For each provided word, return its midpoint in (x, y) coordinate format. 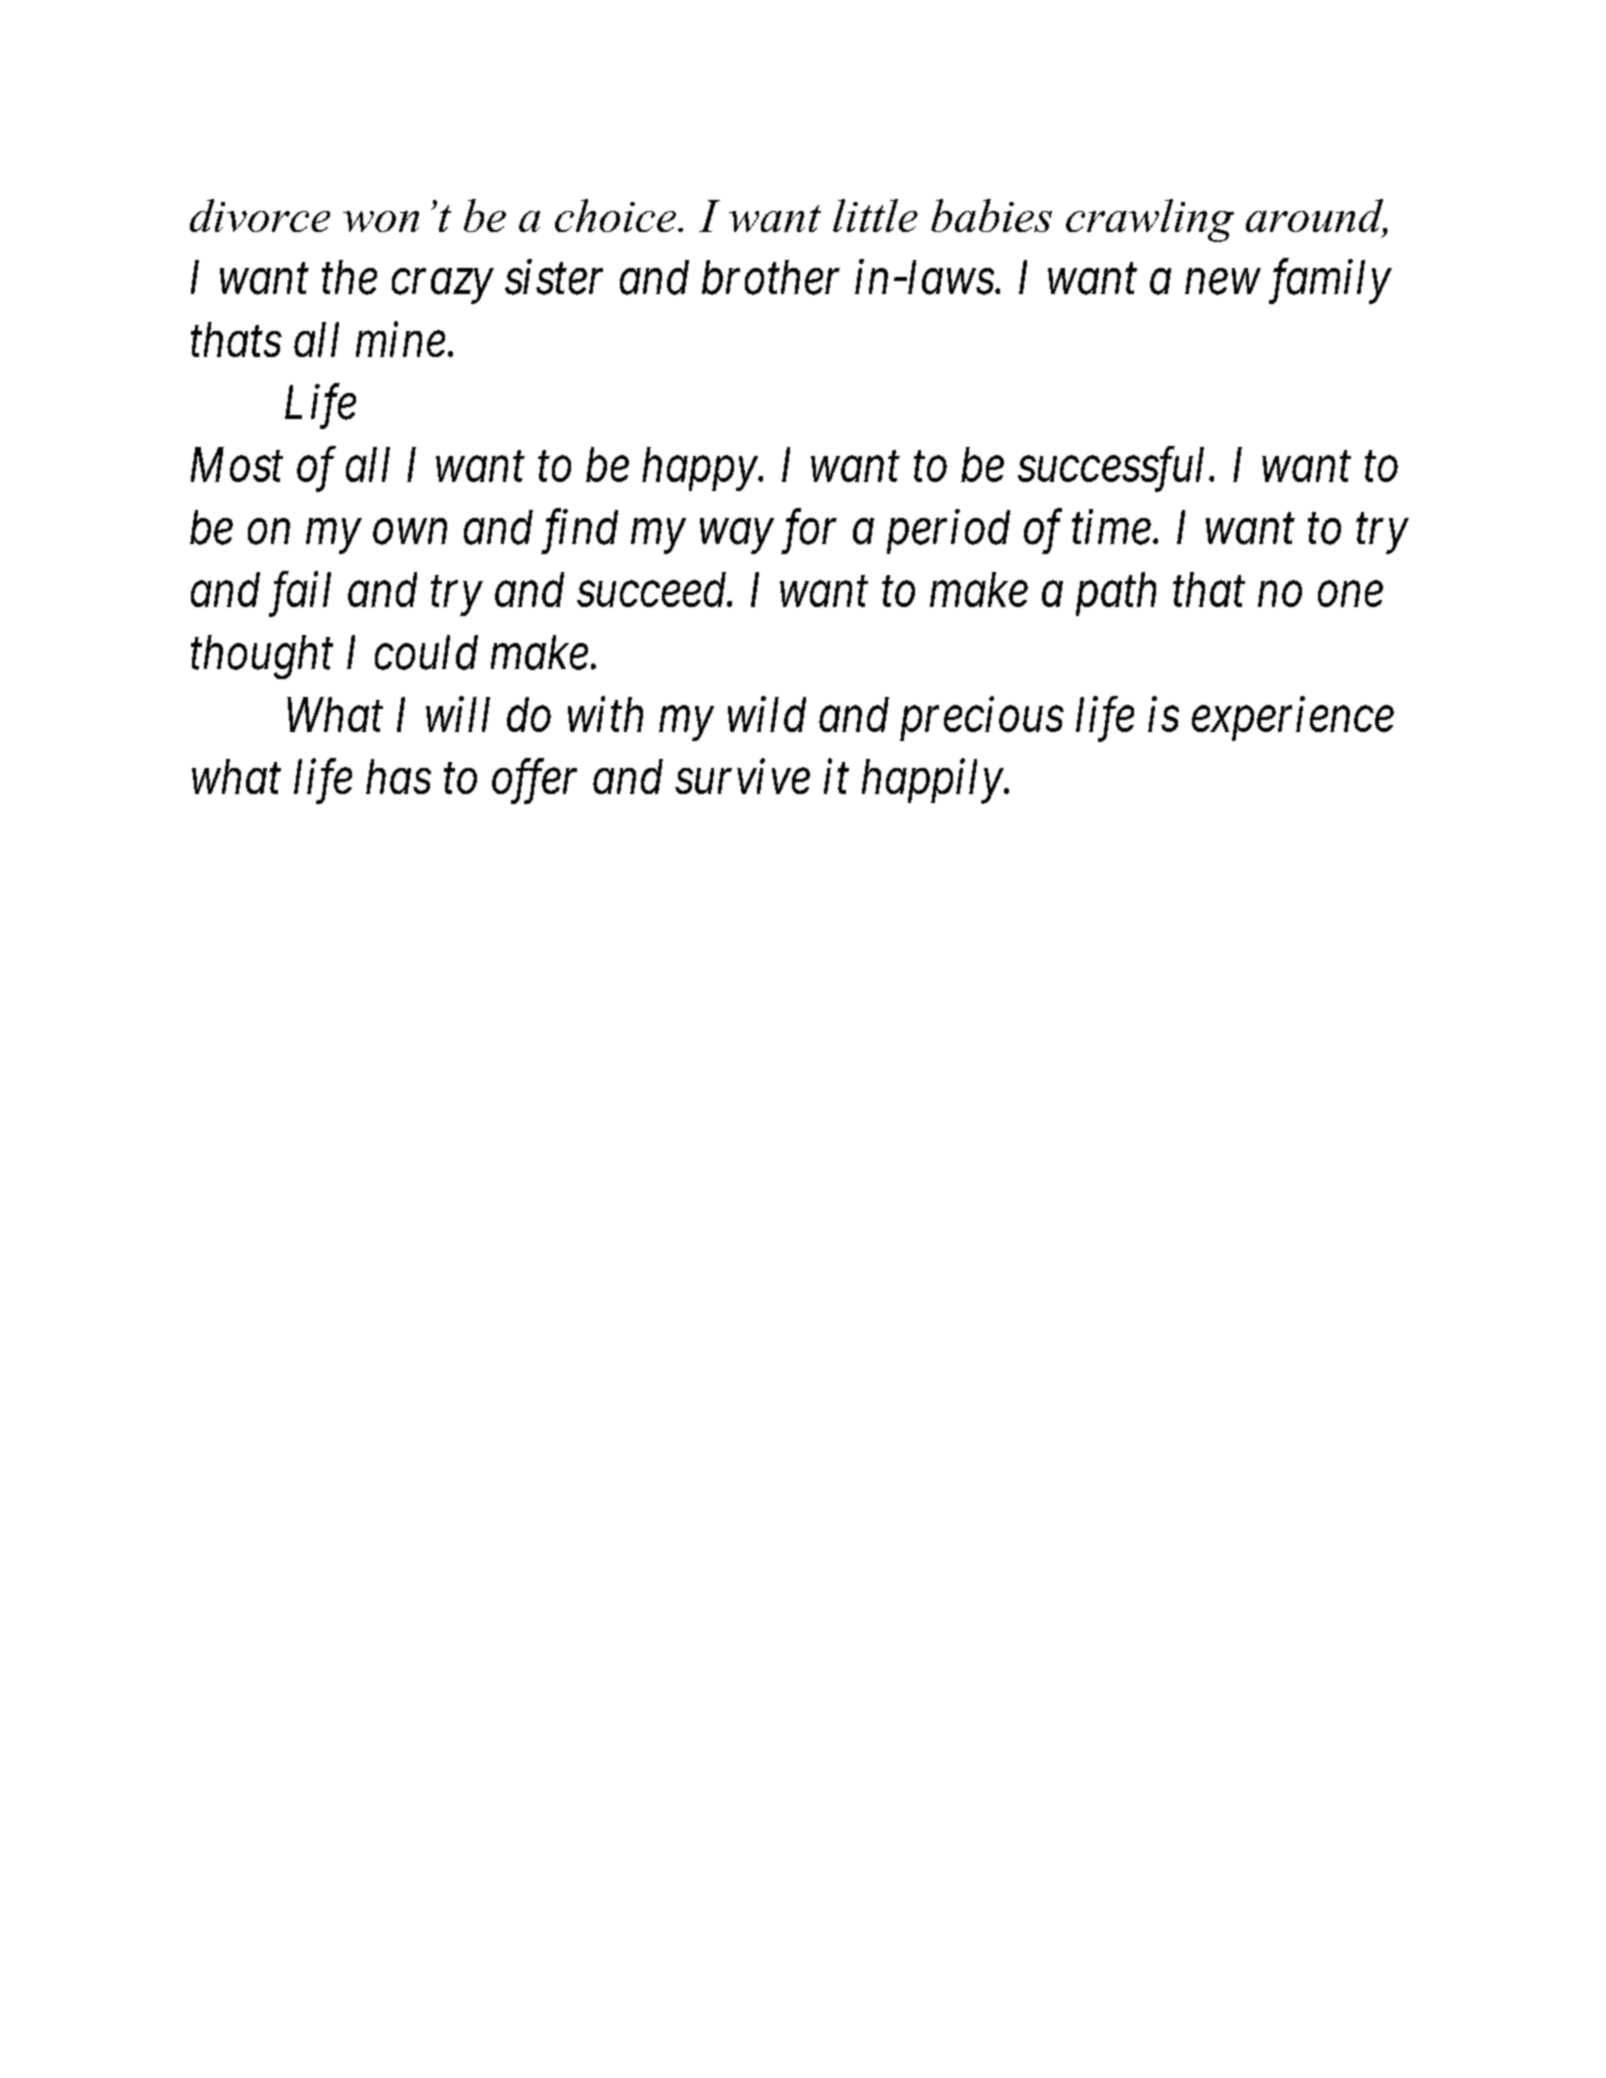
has (398, 776)
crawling (1150, 220)
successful (1114, 469)
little (875, 215)
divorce (260, 215)
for (809, 532)
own (410, 533)
